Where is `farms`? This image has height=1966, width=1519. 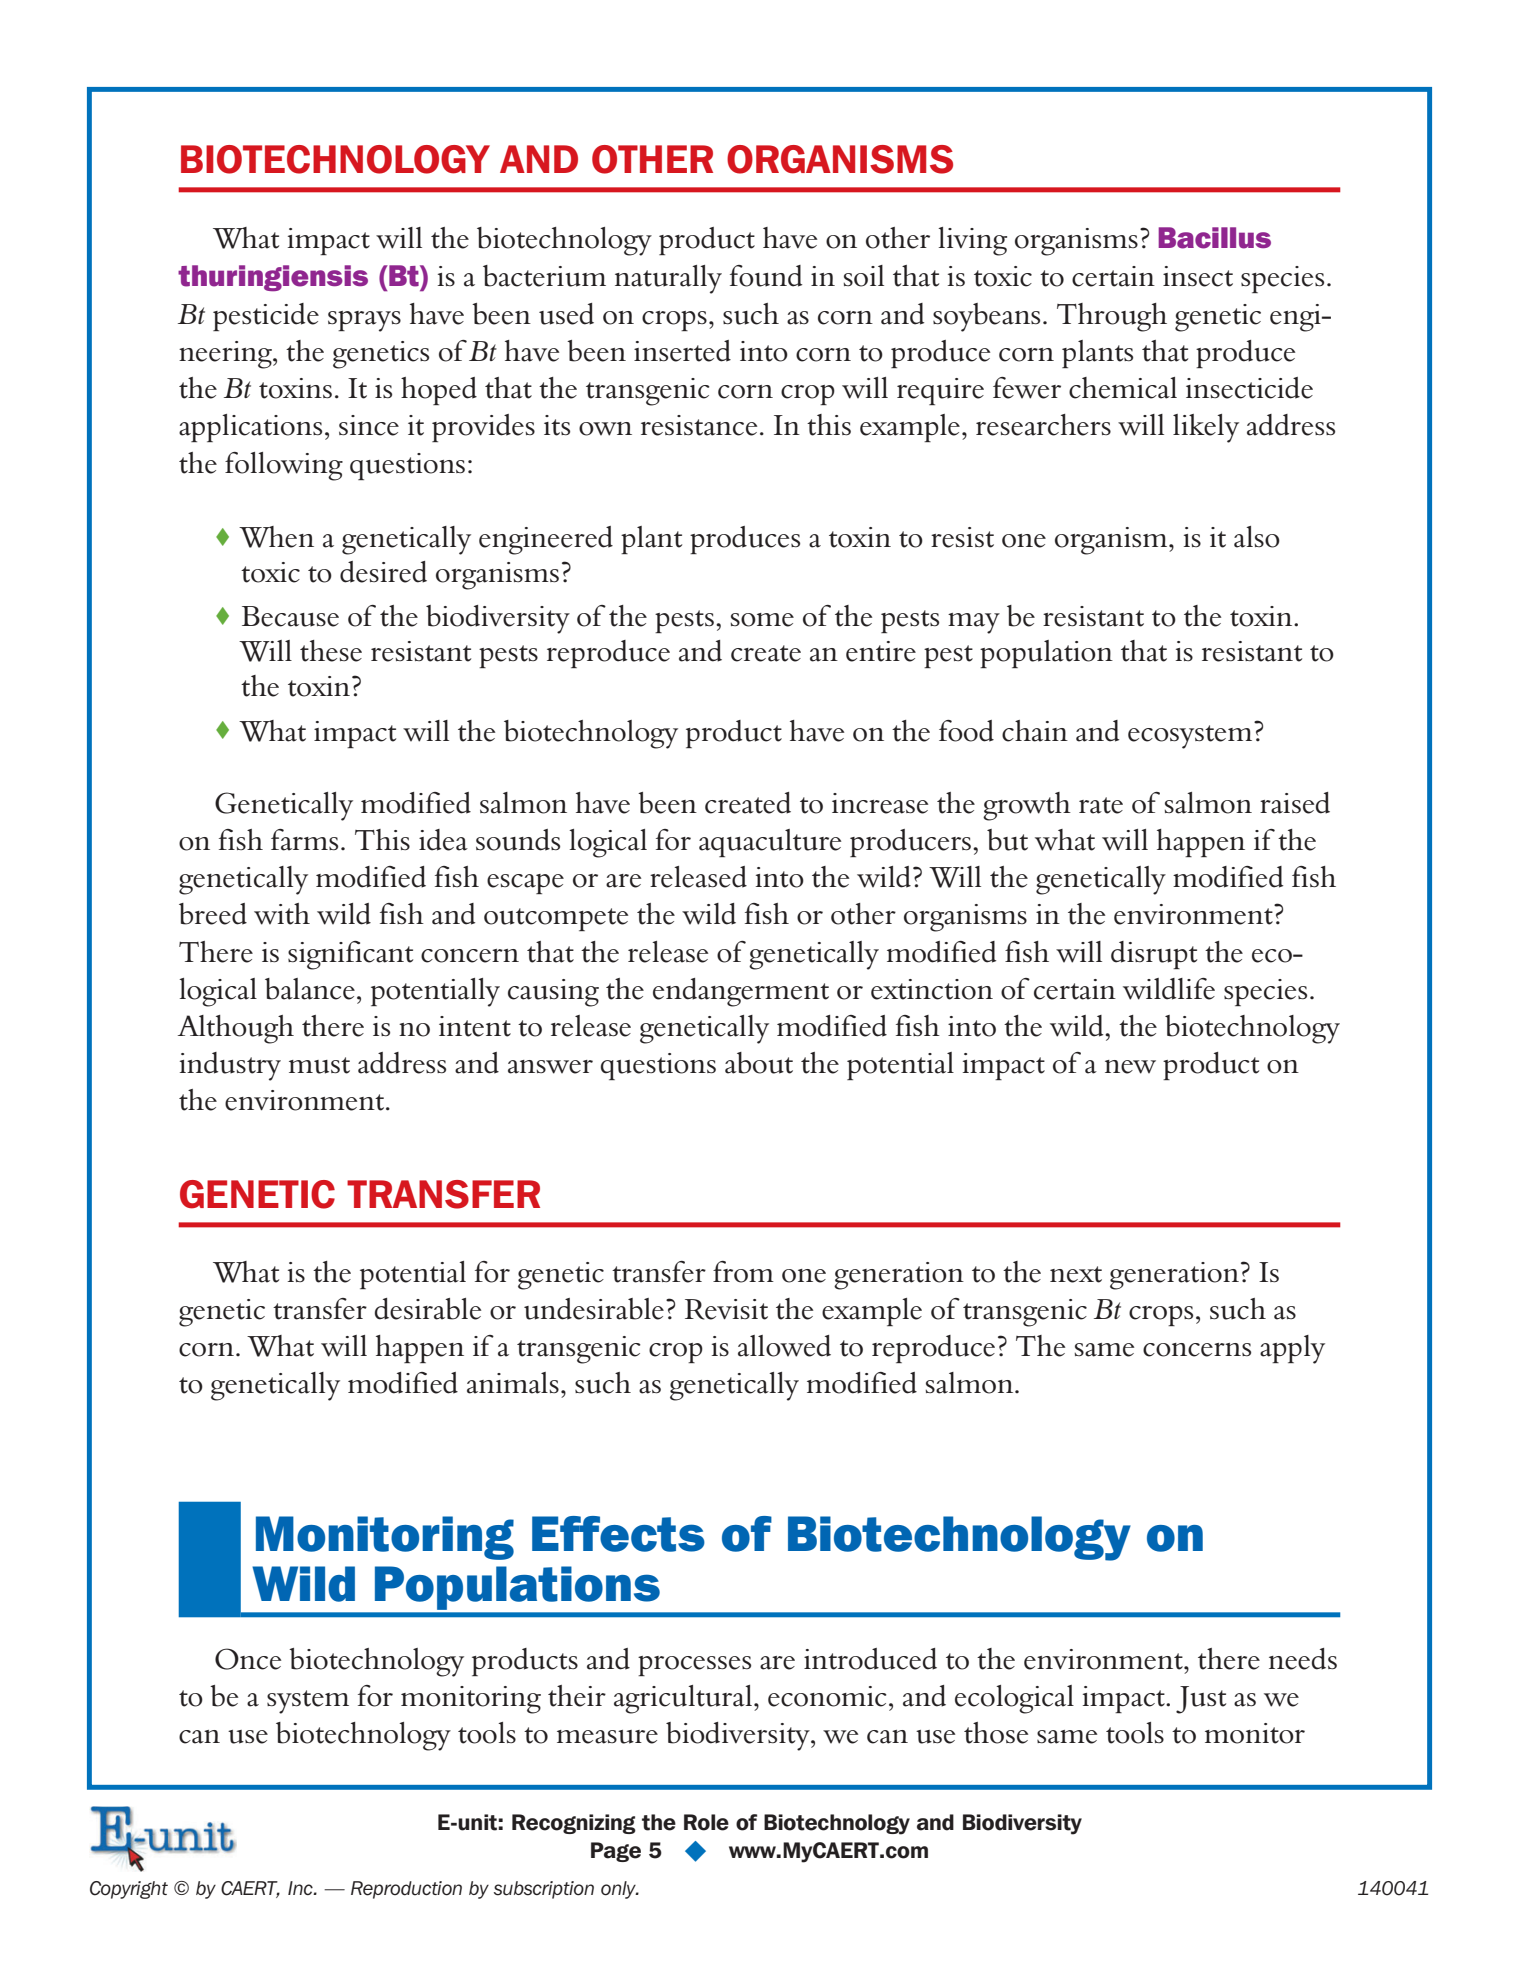 farms is located at coordinates (304, 840).
